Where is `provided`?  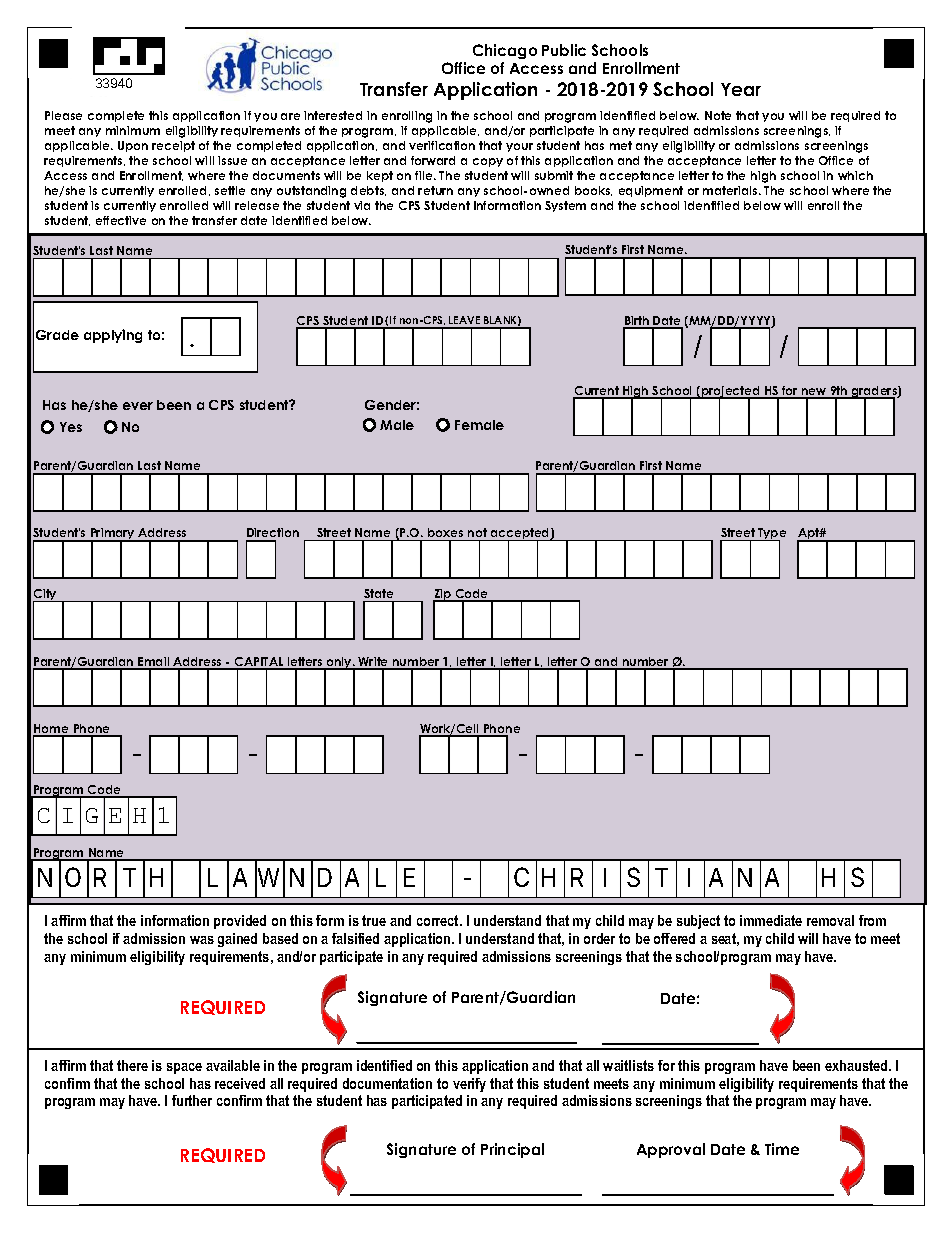
provided is located at coordinates (240, 922).
